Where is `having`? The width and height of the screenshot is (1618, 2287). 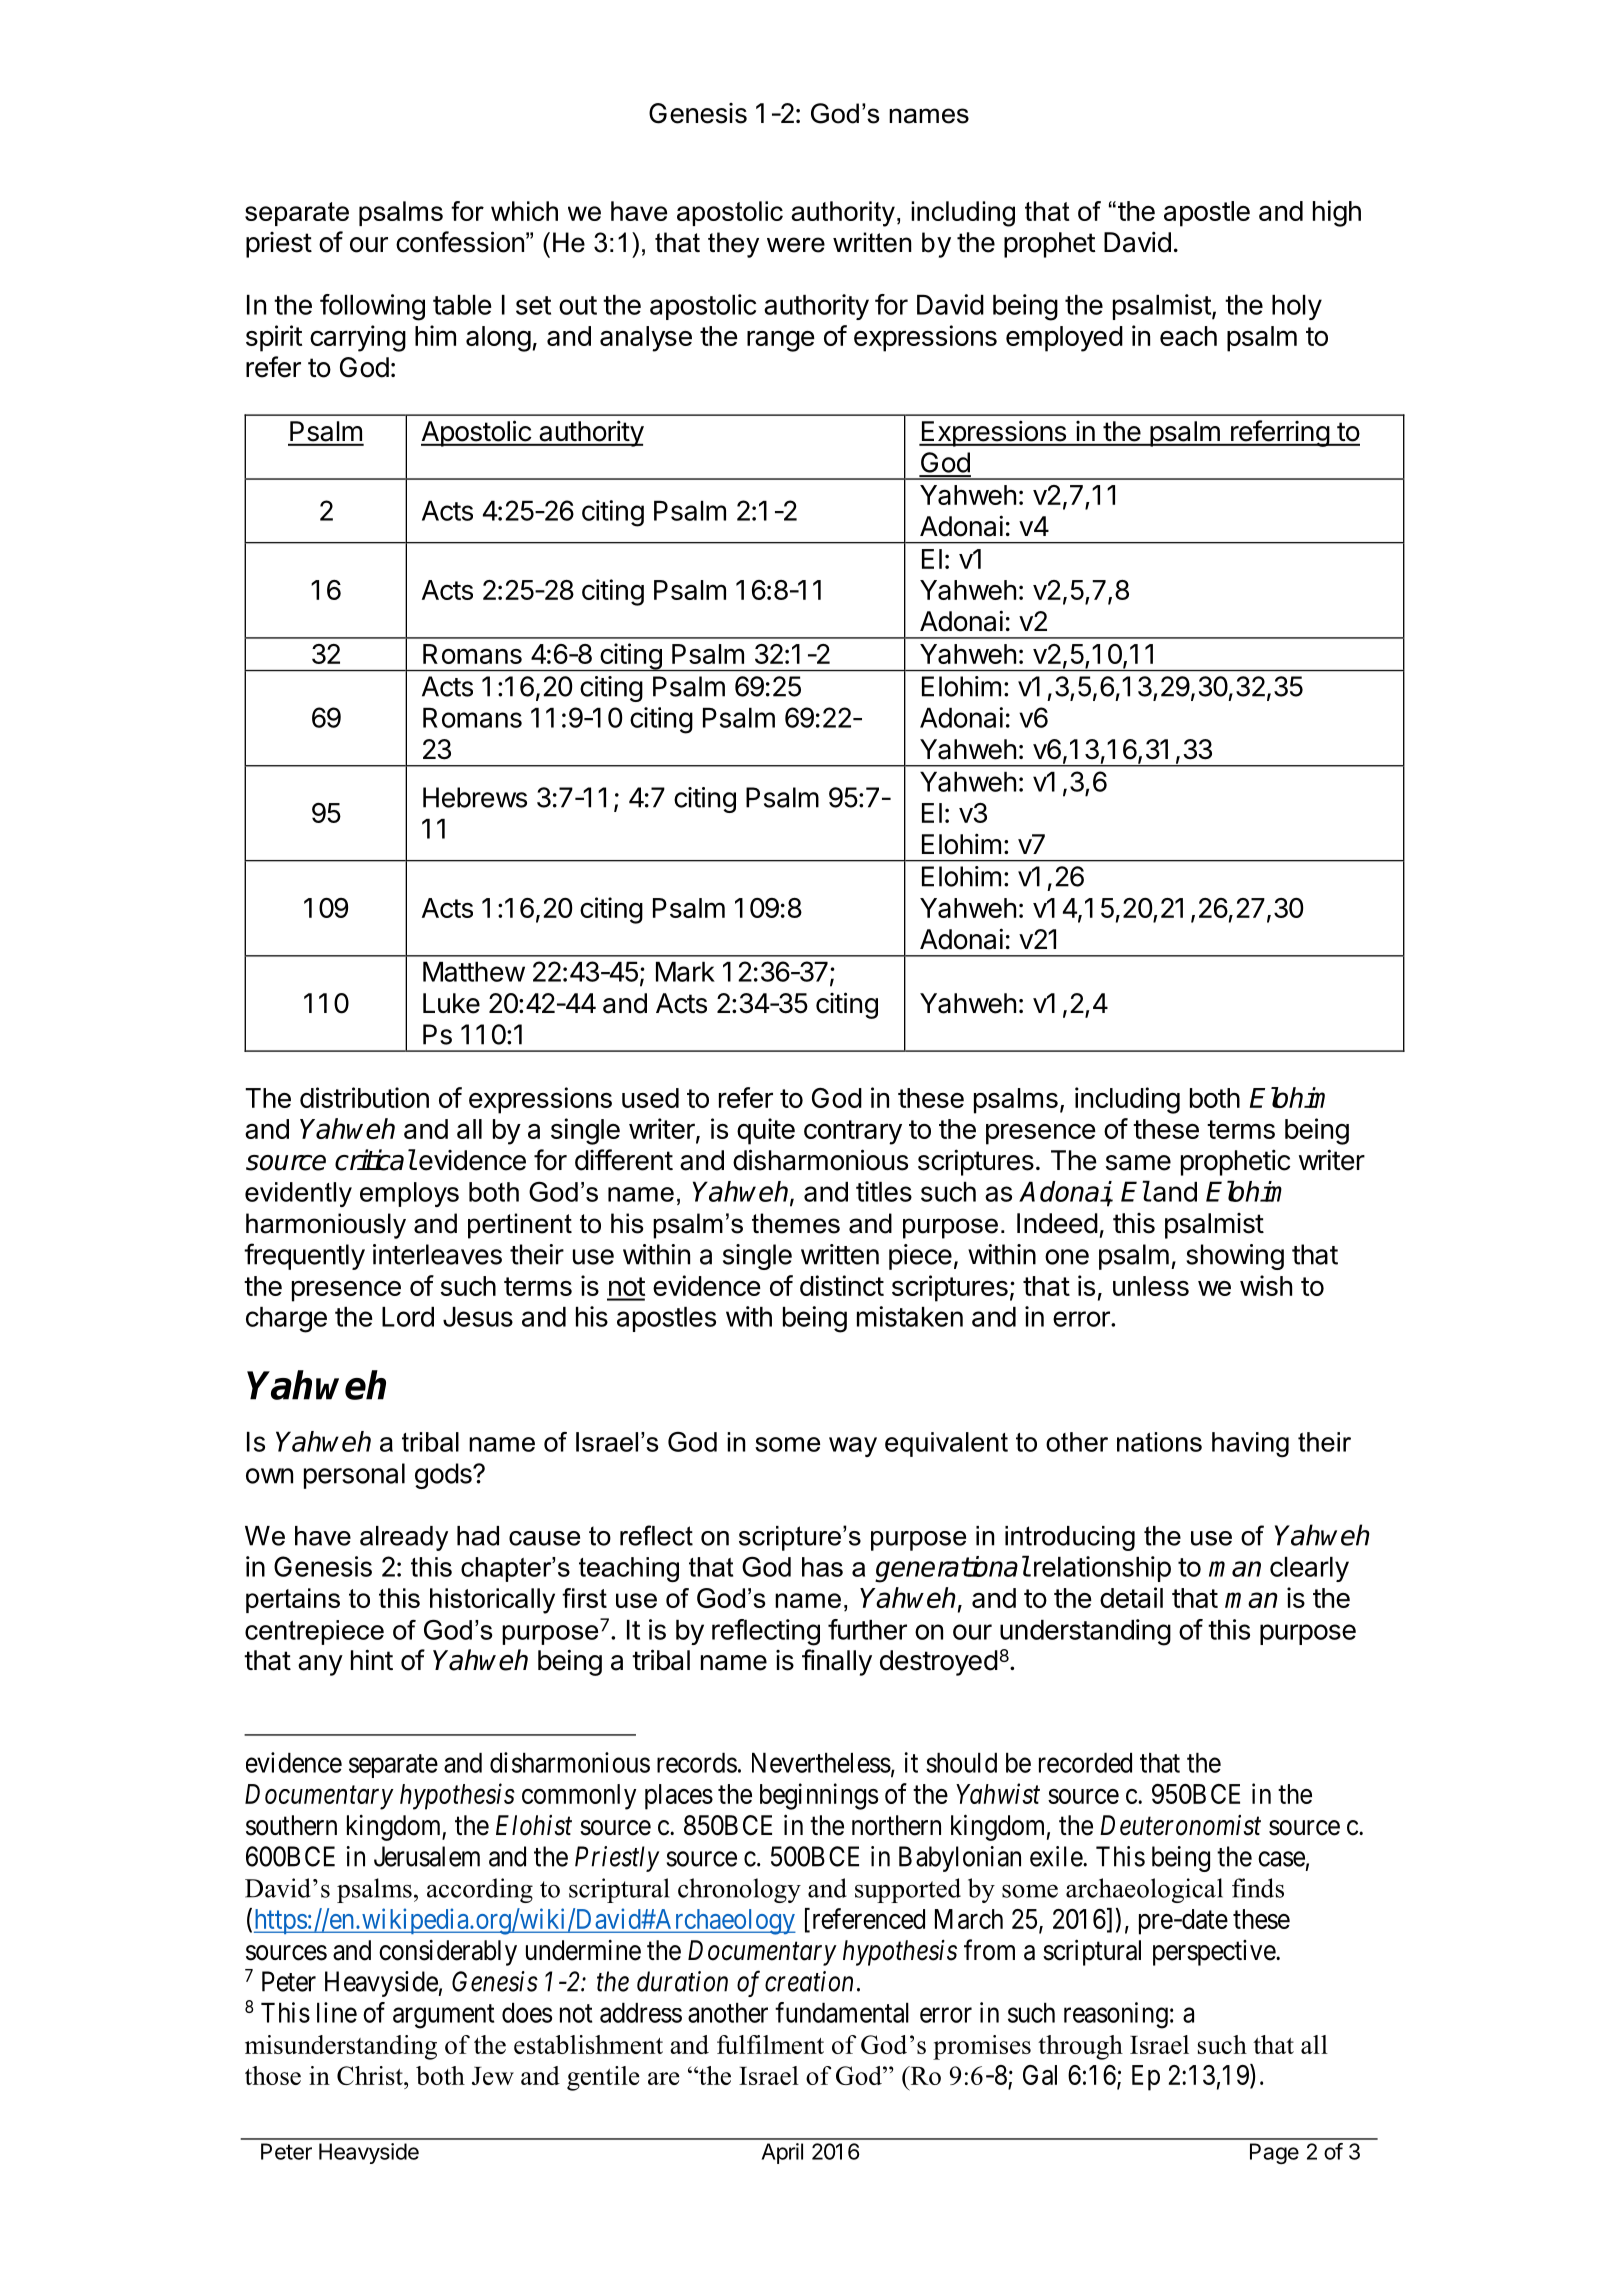 having is located at coordinates (1250, 1444).
